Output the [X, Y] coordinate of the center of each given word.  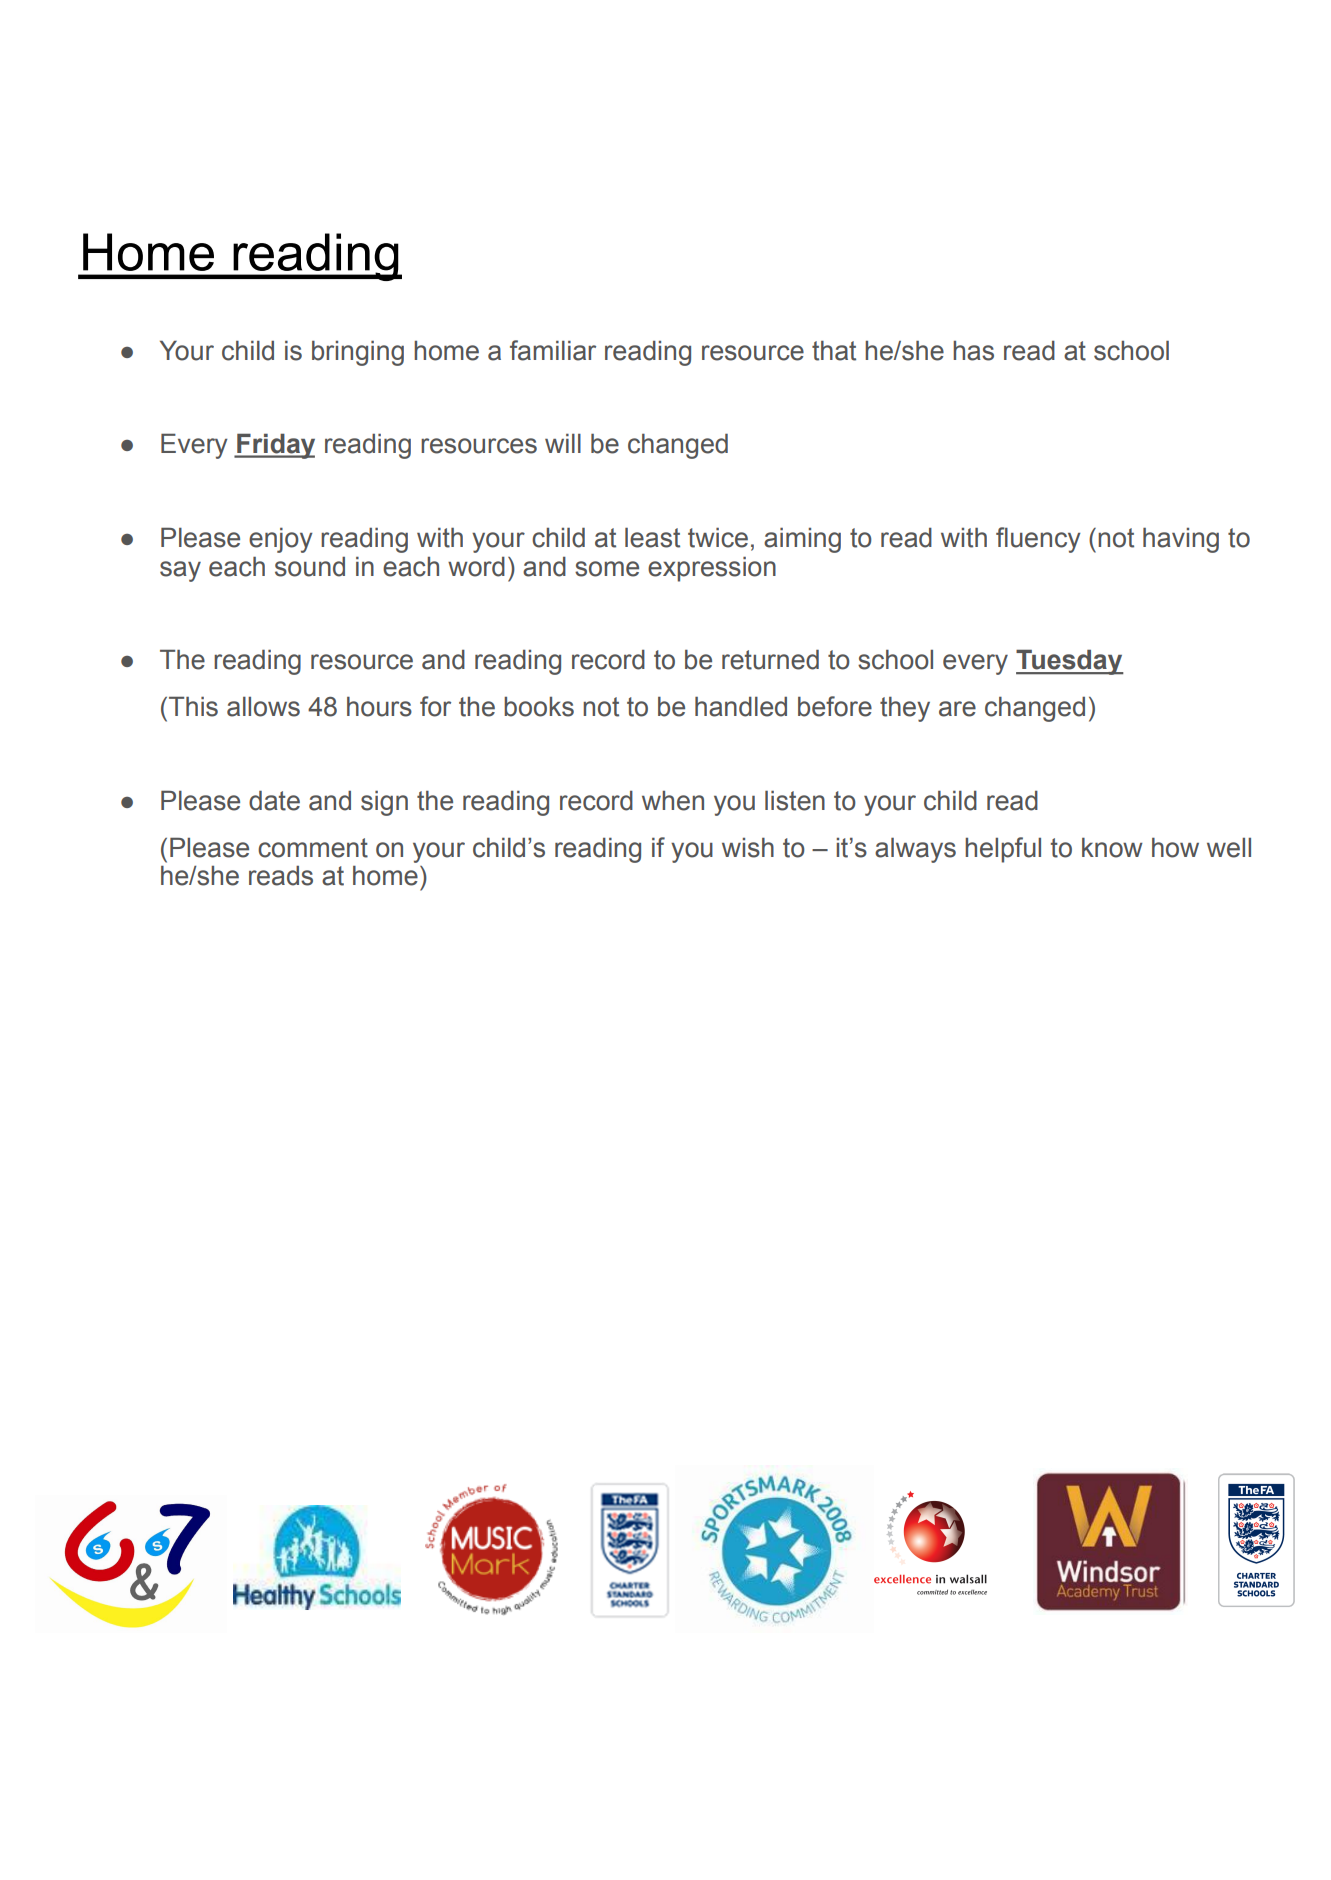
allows [263, 706]
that [834, 350]
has [973, 351]
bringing [358, 353]
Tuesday [1070, 662]
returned [770, 659]
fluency [1038, 540]
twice [718, 537]
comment [313, 848]
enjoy [281, 540]
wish [748, 847]
